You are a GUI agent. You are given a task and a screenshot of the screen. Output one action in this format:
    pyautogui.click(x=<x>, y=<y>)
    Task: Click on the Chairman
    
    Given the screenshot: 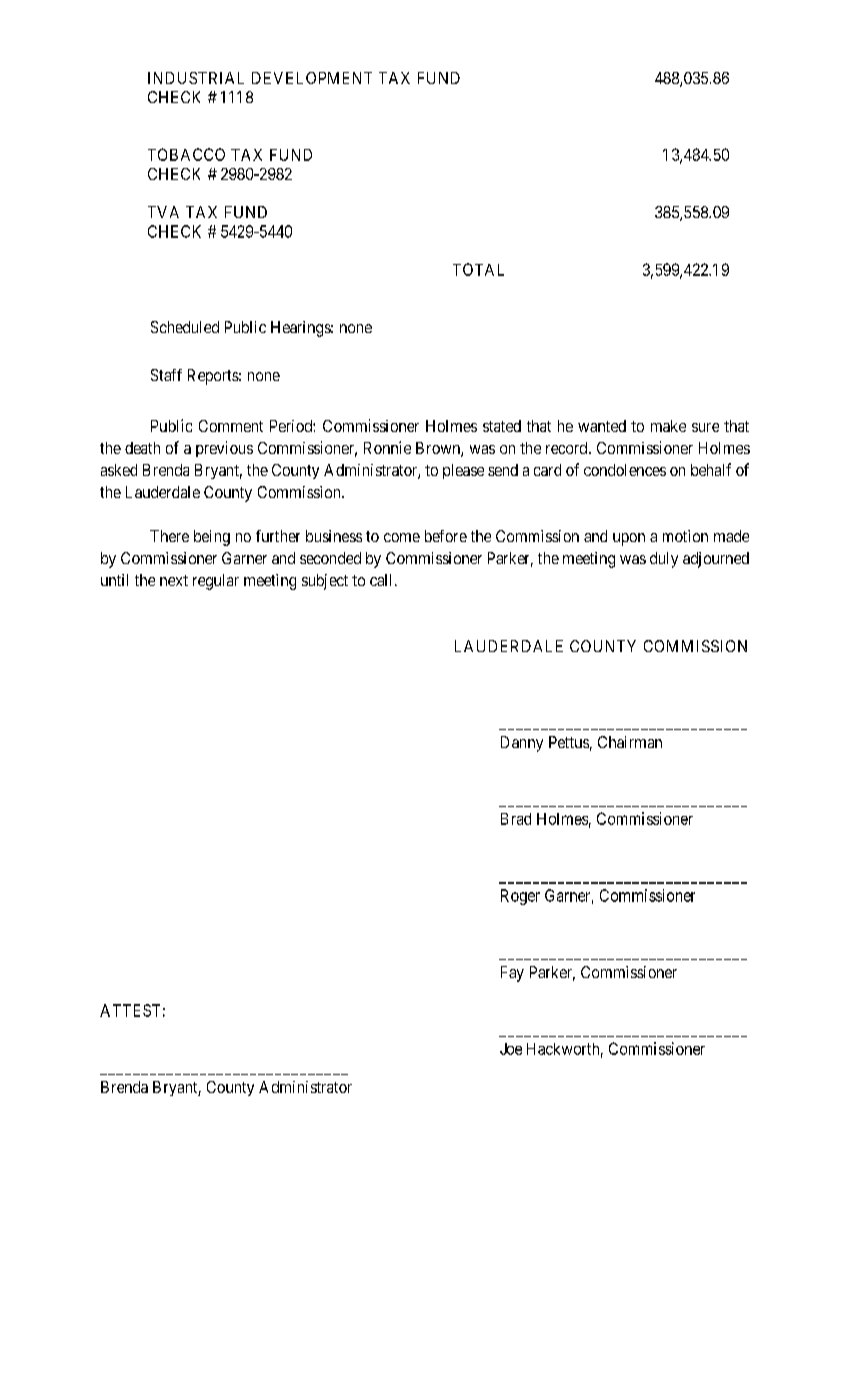 What is the action you would take?
    pyautogui.click(x=630, y=742)
